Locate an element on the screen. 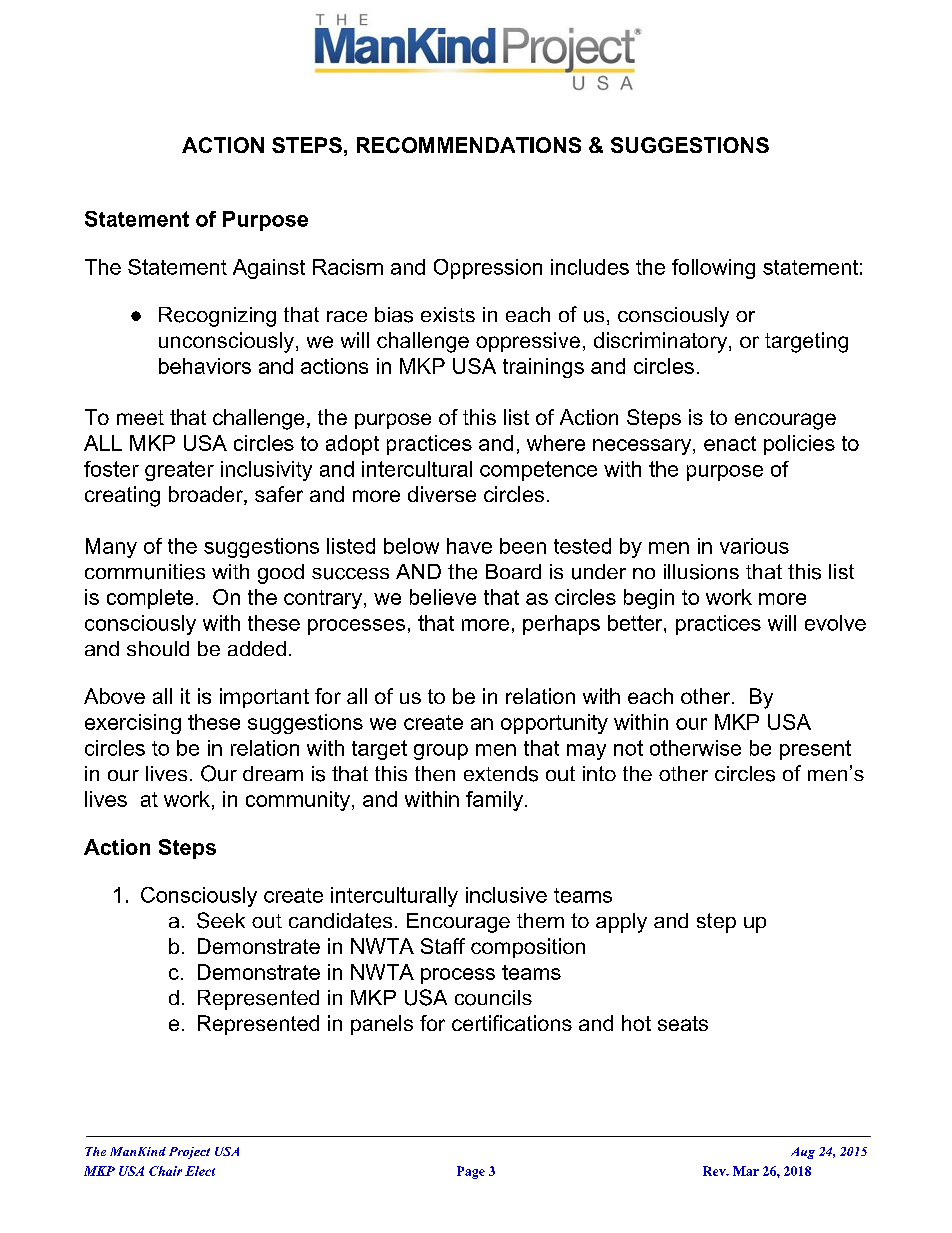  Page is located at coordinates (471, 1172).
